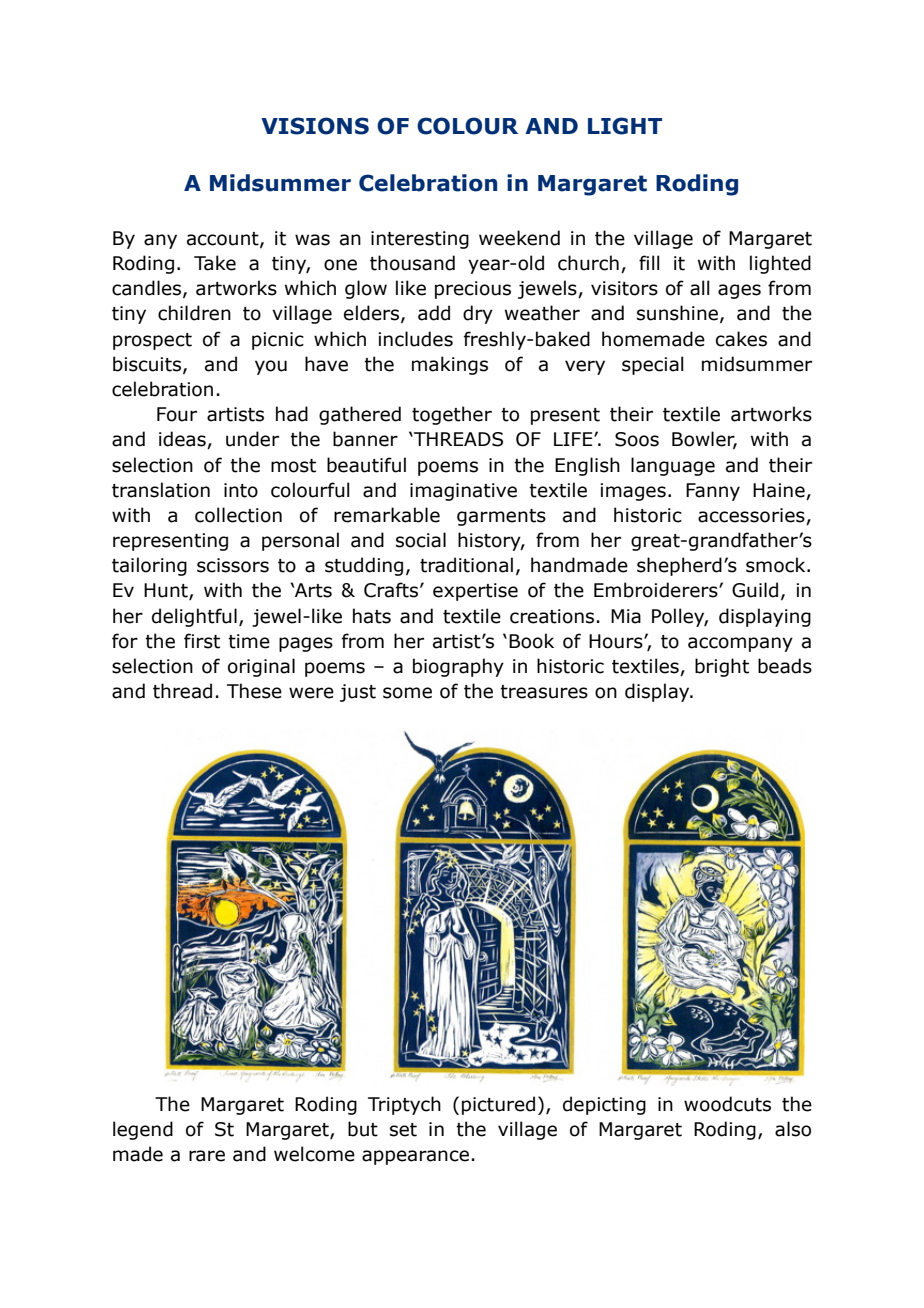 The width and height of the screenshot is (924, 1308). Describe the element at coordinates (740, 644) in the screenshot. I see `accompany` at that location.
